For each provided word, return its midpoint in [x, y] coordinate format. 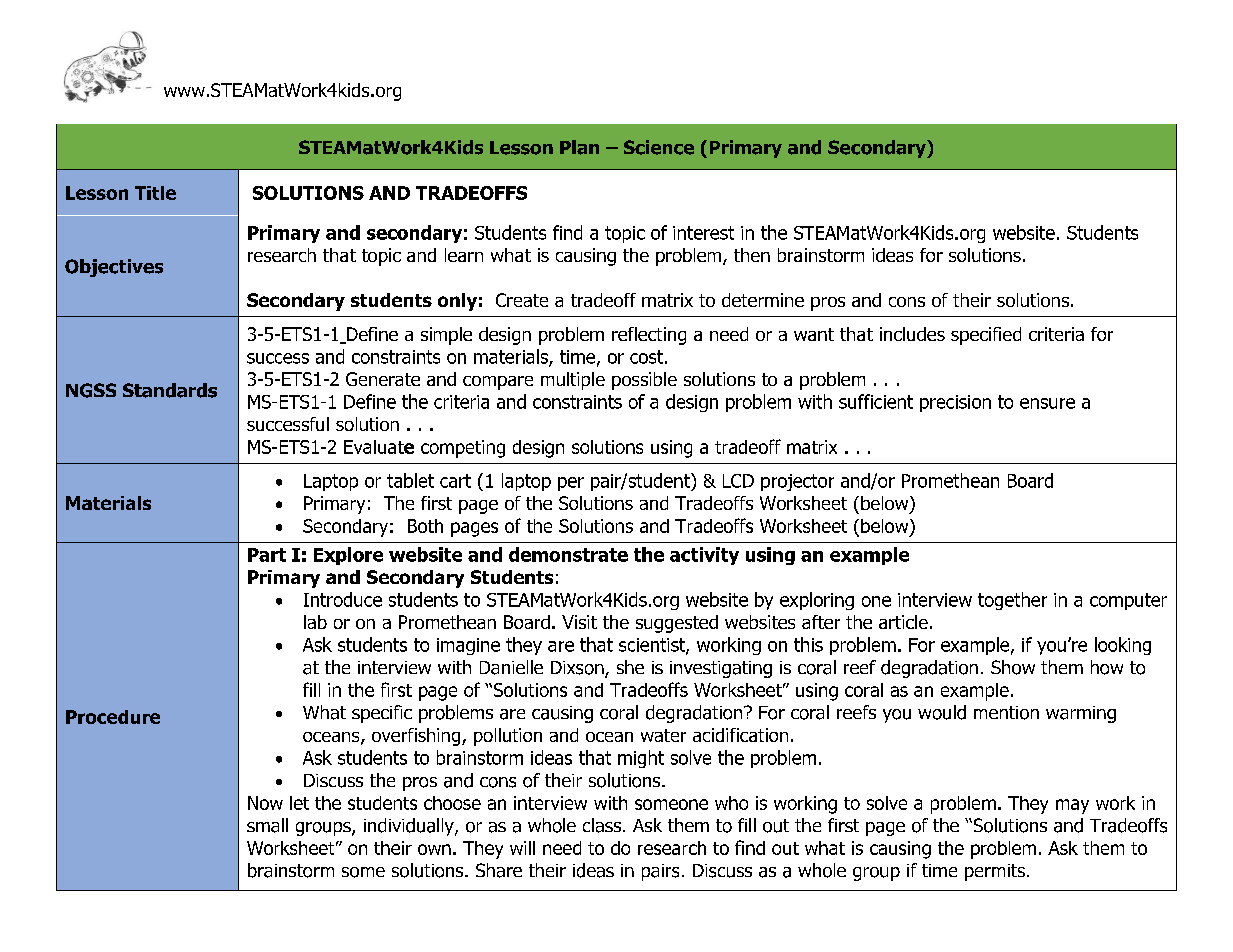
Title [155, 193]
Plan [579, 147]
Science [659, 147]
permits [995, 872]
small [267, 825]
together [1012, 601]
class [603, 825]
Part [267, 555]
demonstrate [568, 554]
